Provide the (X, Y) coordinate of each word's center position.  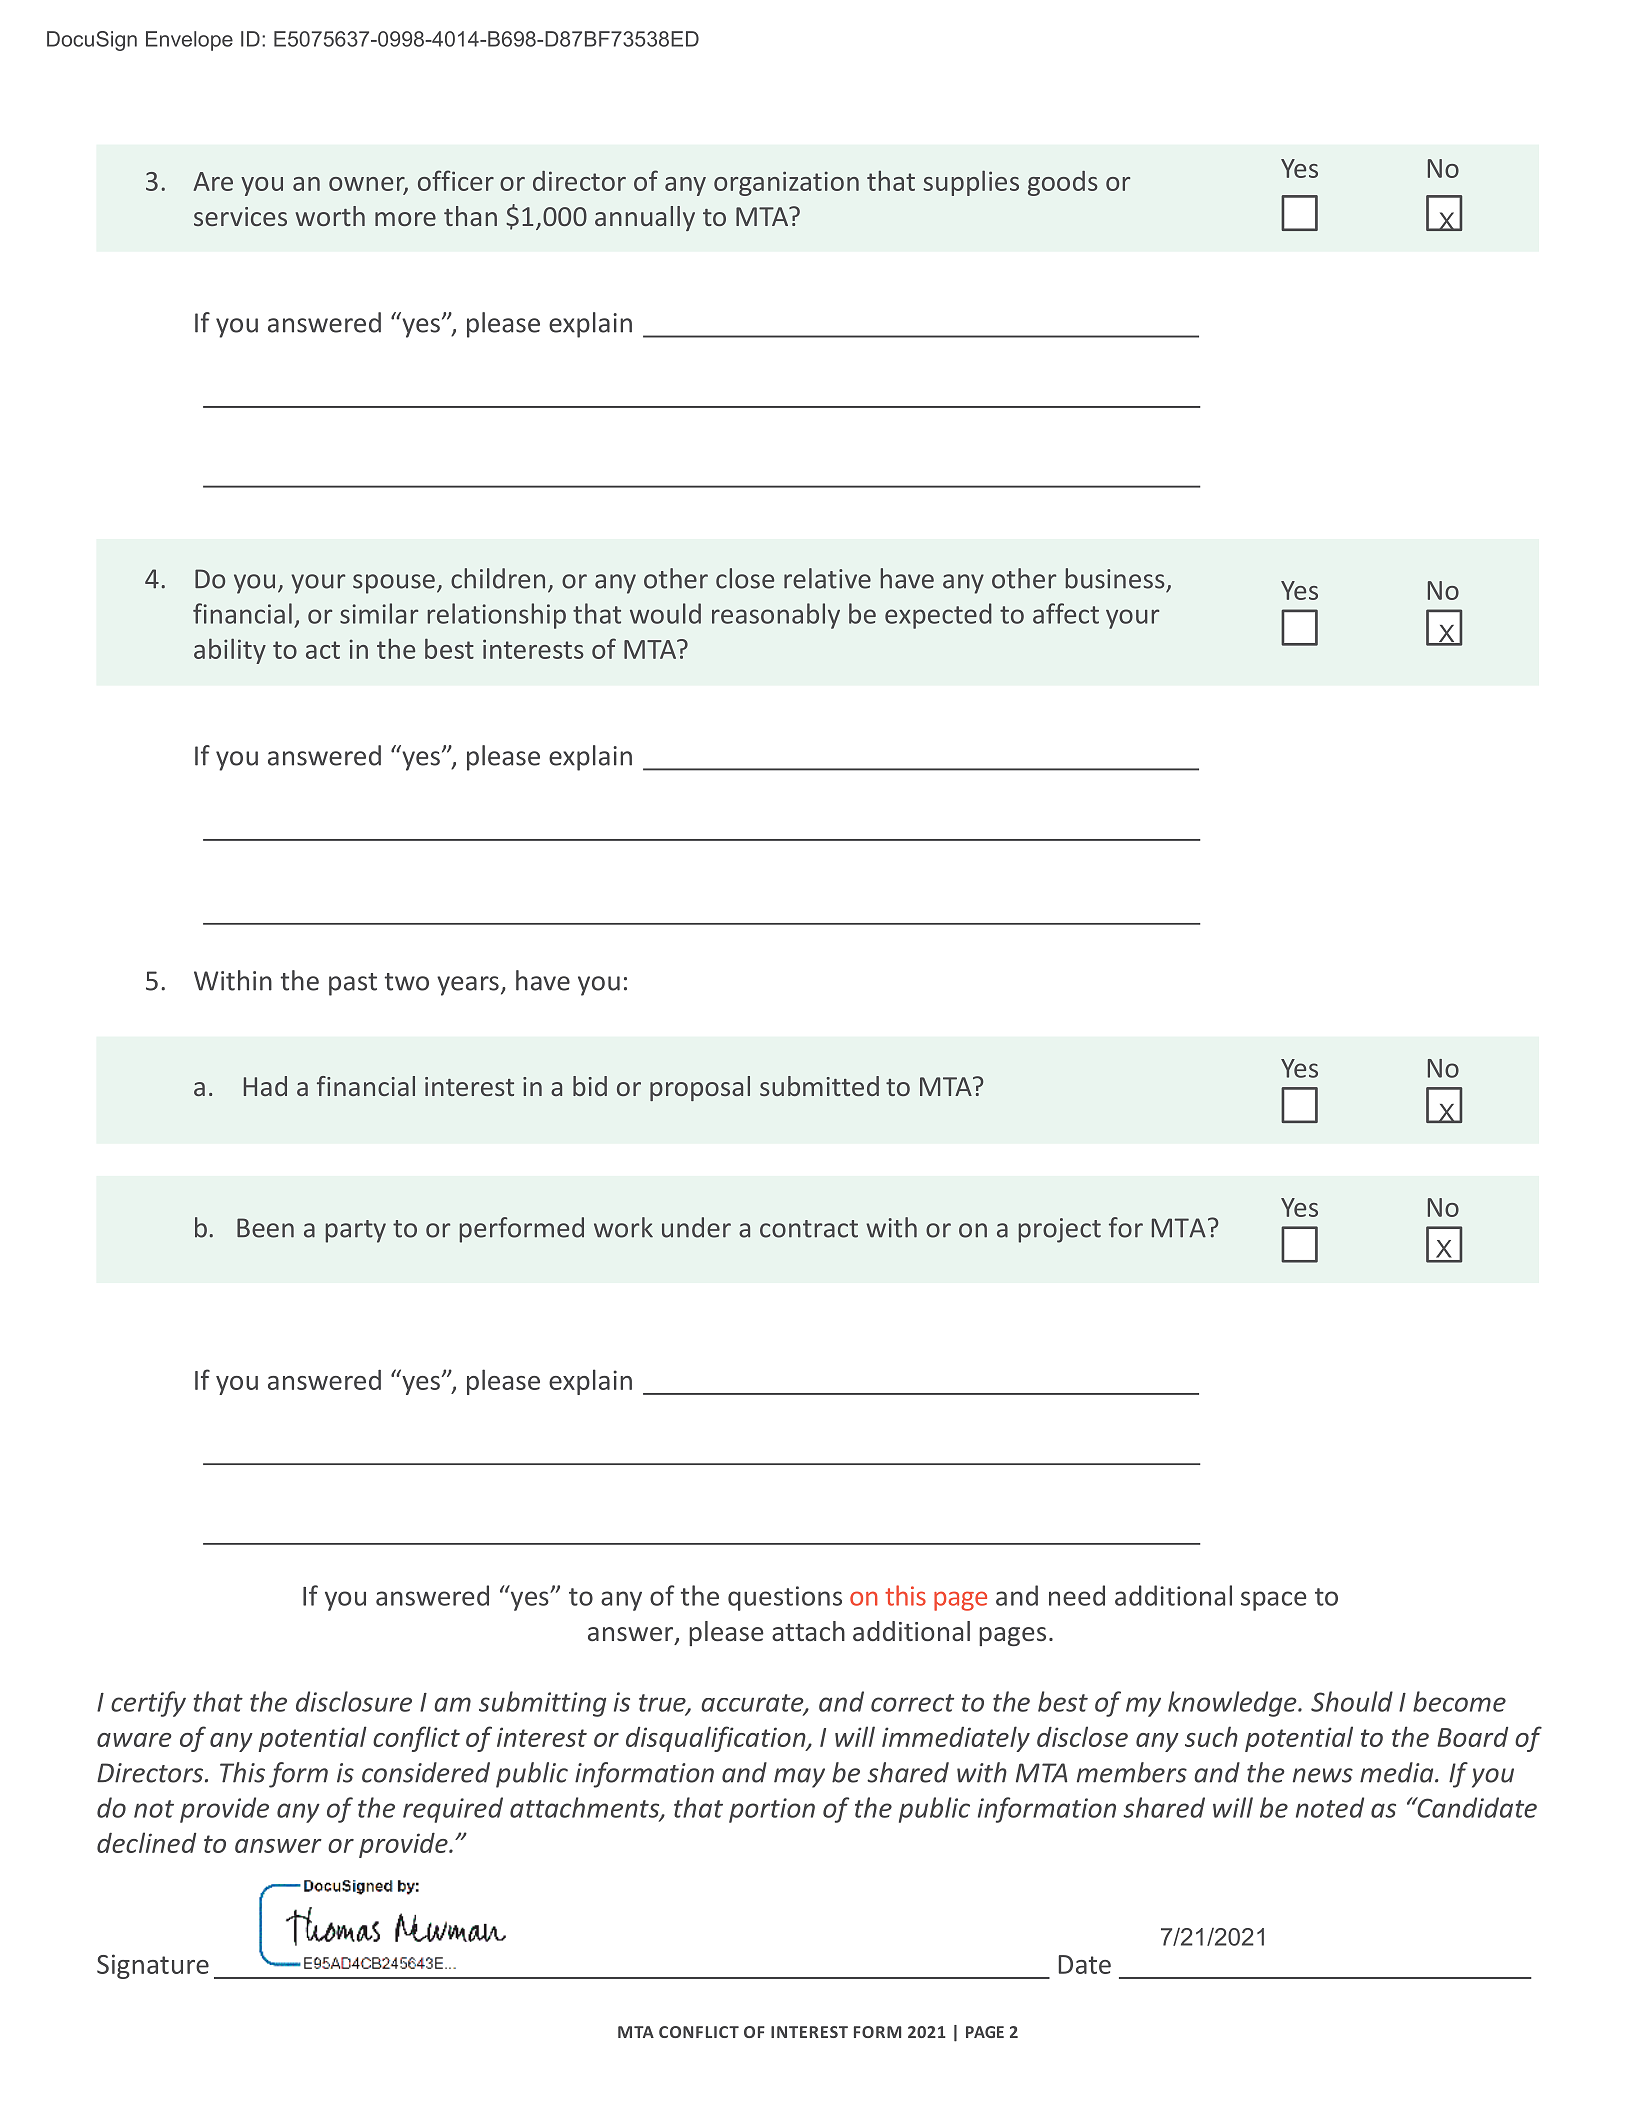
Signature (153, 1966)
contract (809, 1229)
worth (330, 216)
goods (1063, 183)
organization (786, 183)
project (1060, 1230)
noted (1330, 1807)
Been (265, 1228)
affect (1066, 613)
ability (230, 651)
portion (772, 1810)
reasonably (776, 616)
